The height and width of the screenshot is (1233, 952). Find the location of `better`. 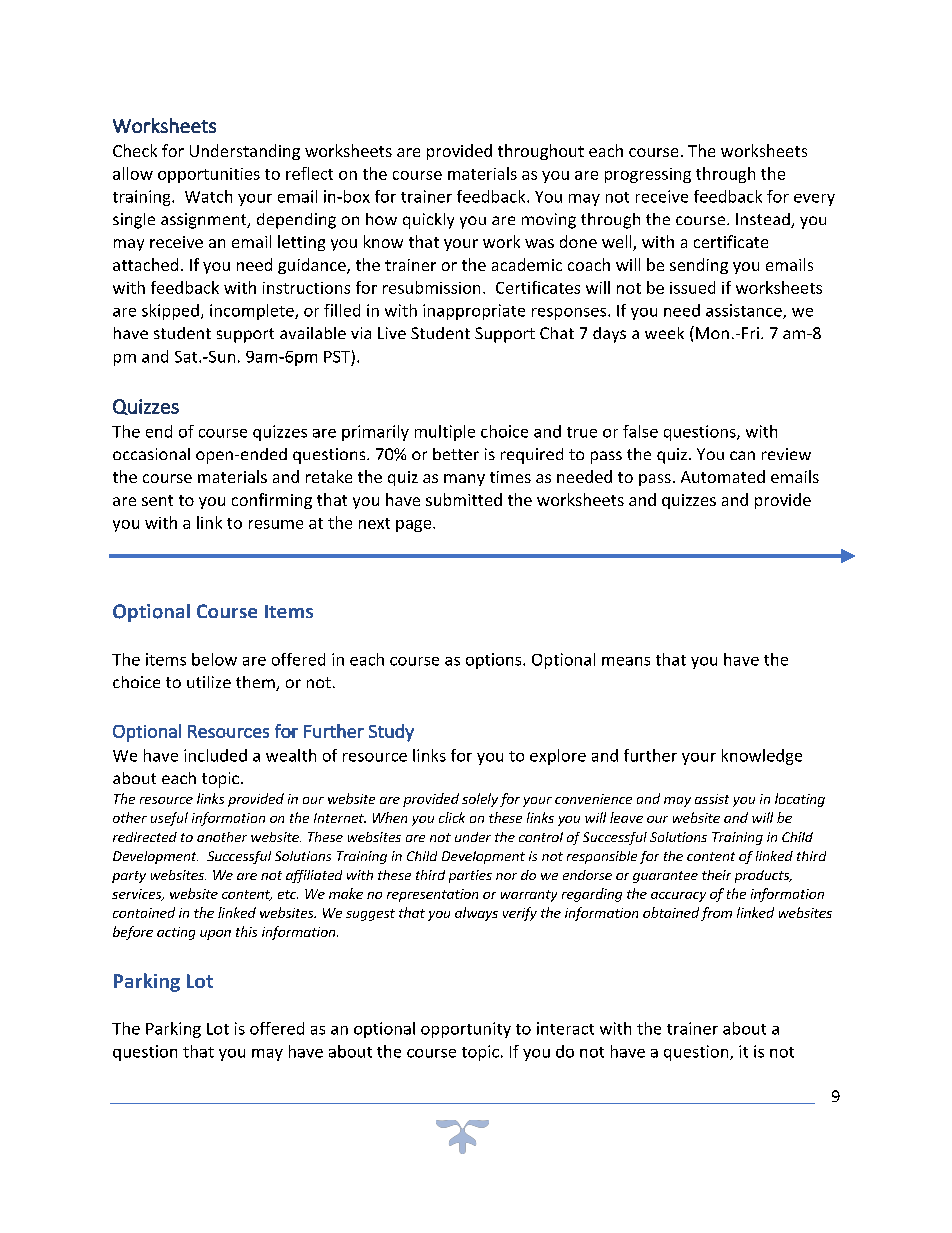

better is located at coordinates (456, 454).
